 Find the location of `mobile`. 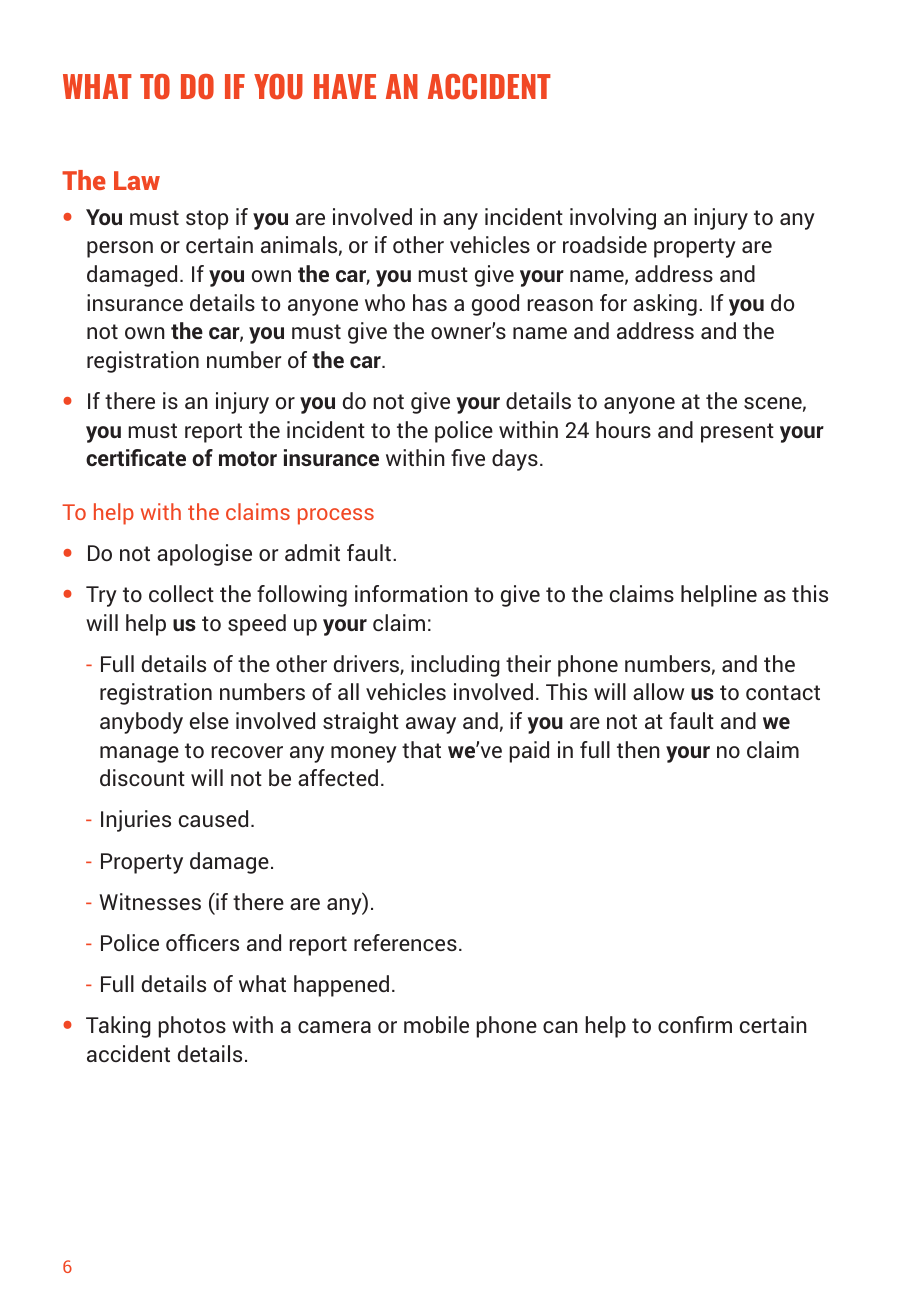

mobile is located at coordinates (436, 1024).
